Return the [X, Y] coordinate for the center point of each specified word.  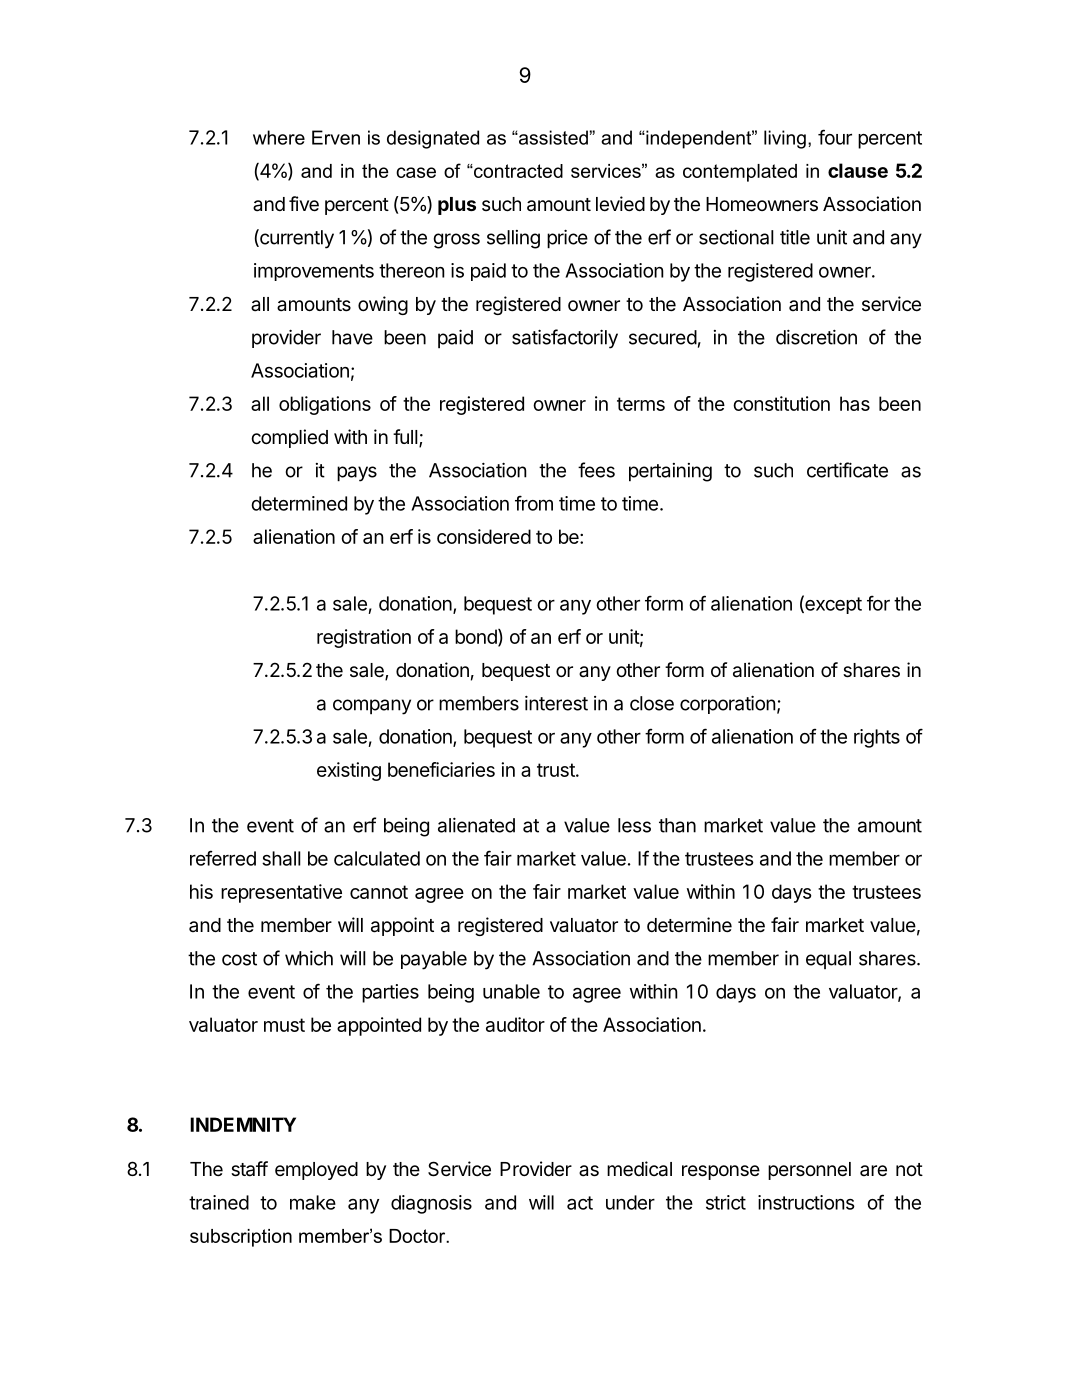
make [313, 1202]
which [309, 958]
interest [556, 703]
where [279, 137]
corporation [728, 704]
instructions [806, 1202]
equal [828, 960]
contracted [517, 171]
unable [511, 991]
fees [596, 470]
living [785, 139]
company [372, 707]
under [630, 1202]
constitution [781, 403]
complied [289, 438]
